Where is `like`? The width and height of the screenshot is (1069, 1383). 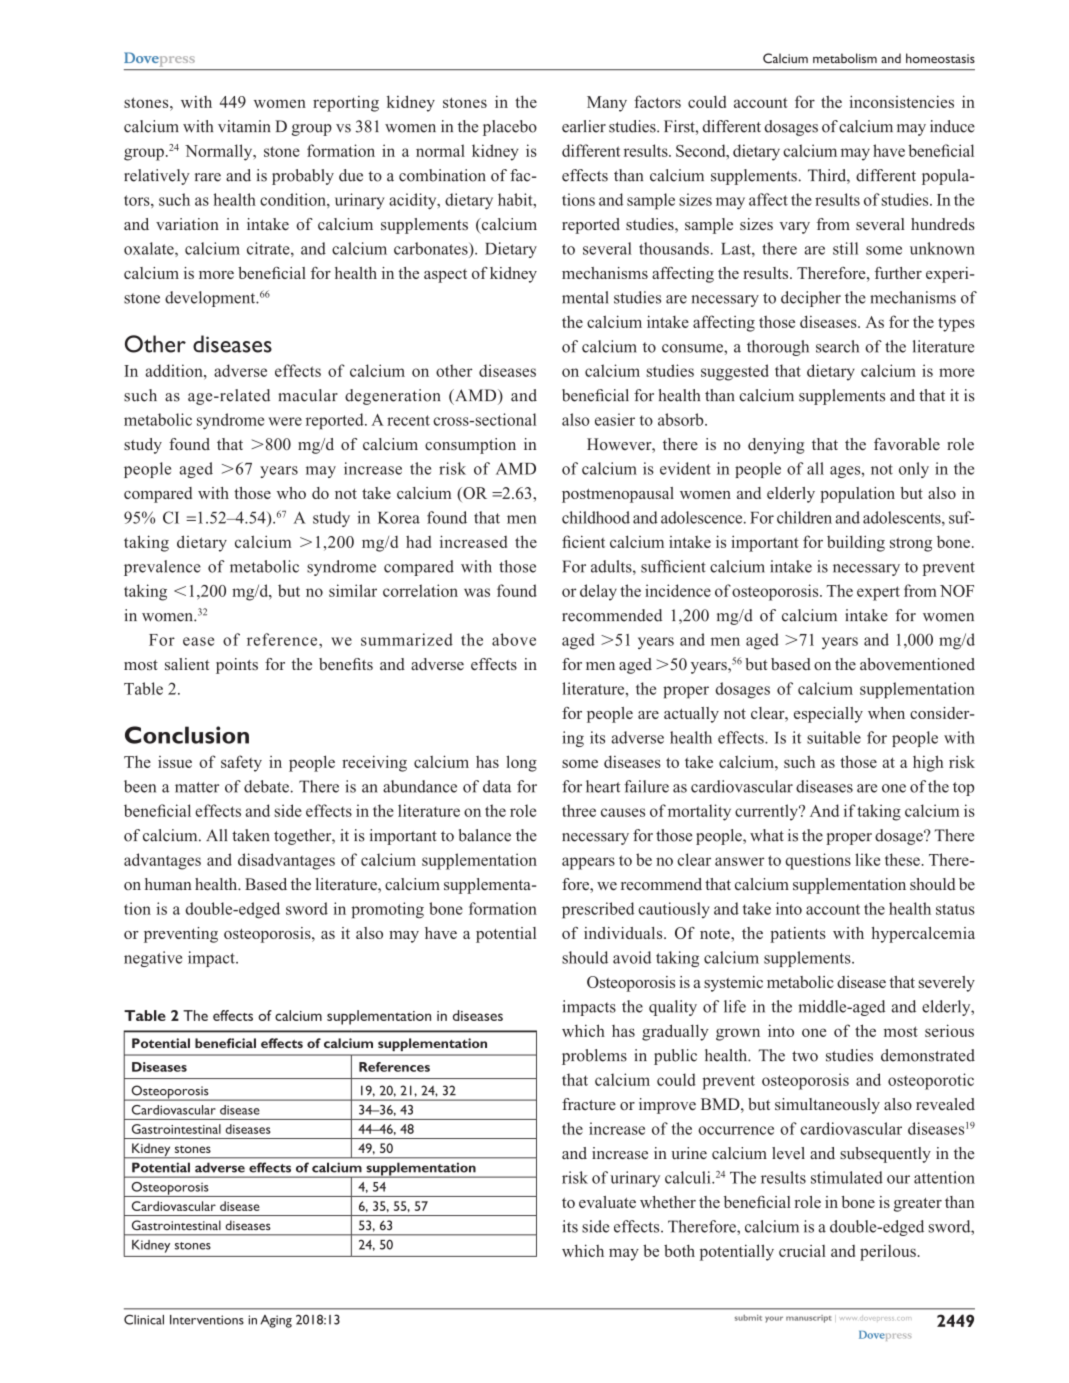
like is located at coordinates (867, 859).
